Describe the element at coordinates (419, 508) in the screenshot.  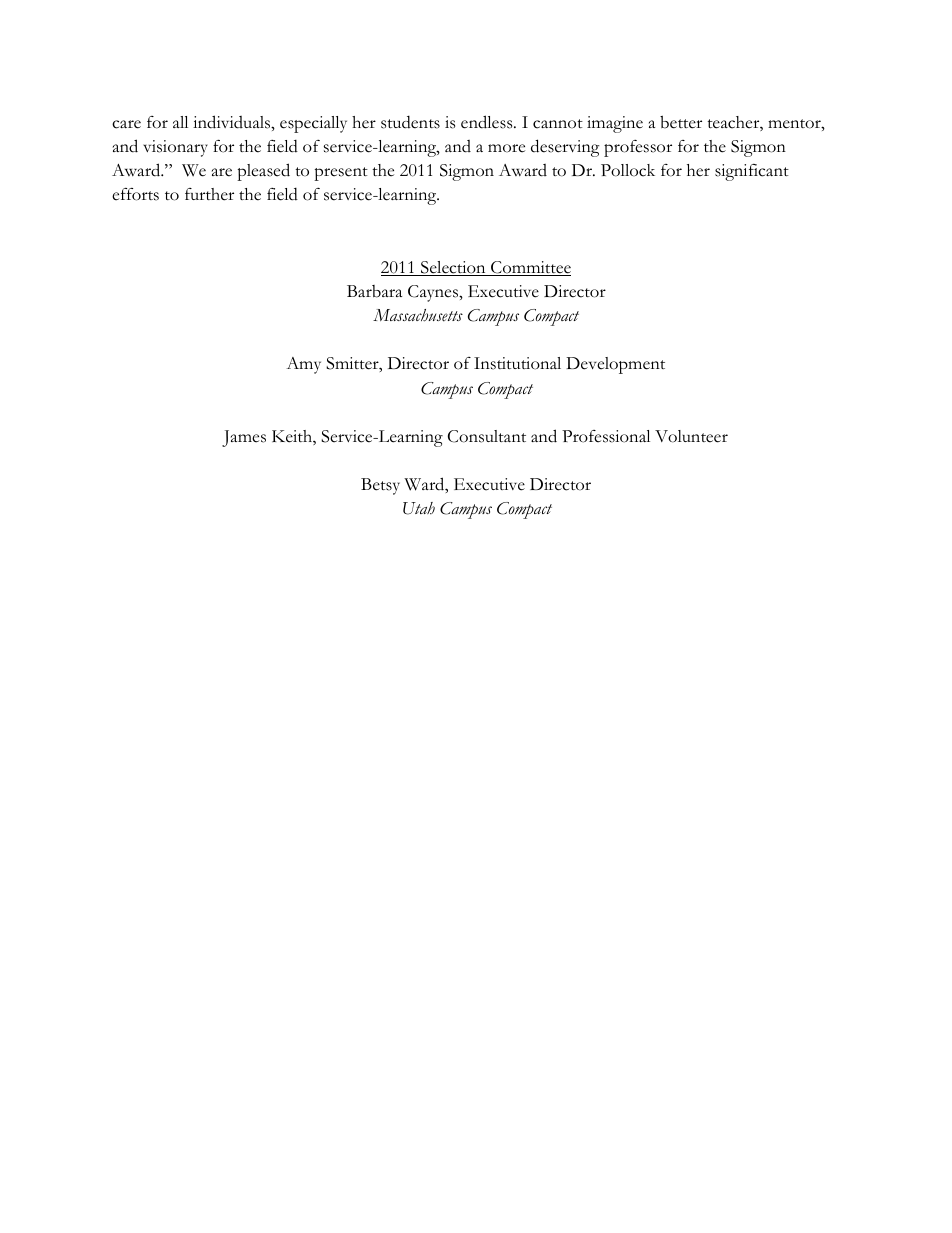
I see `Utah` at that location.
